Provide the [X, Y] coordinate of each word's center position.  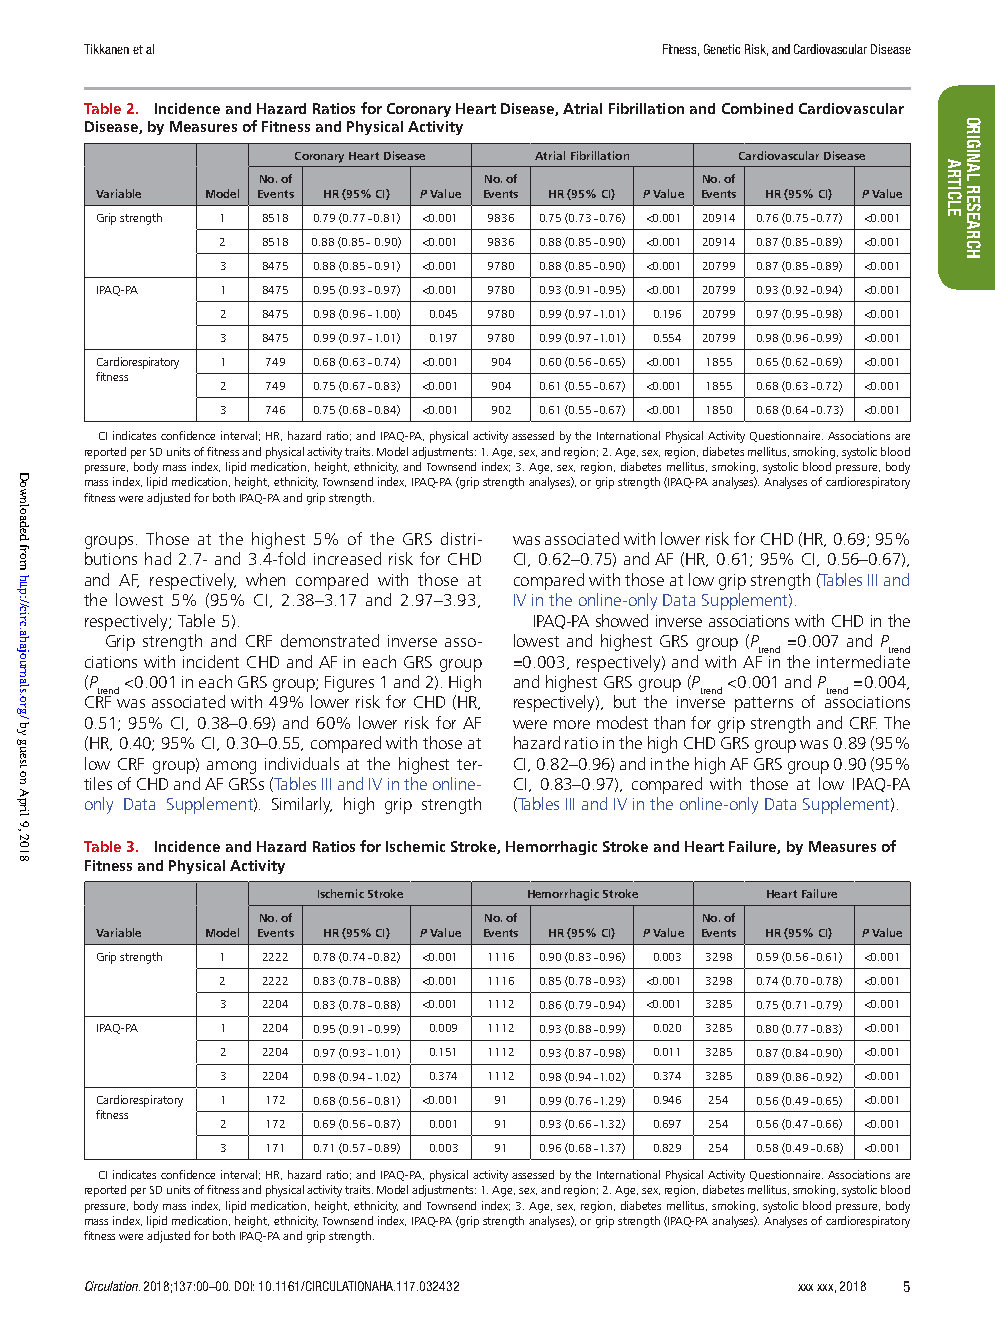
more [572, 724]
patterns [764, 704]
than [669, 722]
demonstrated [330, 640]
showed [622, 620]
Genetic [722, 49]
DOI [244, 1286]
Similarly [302, 805]
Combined [757, 108]
